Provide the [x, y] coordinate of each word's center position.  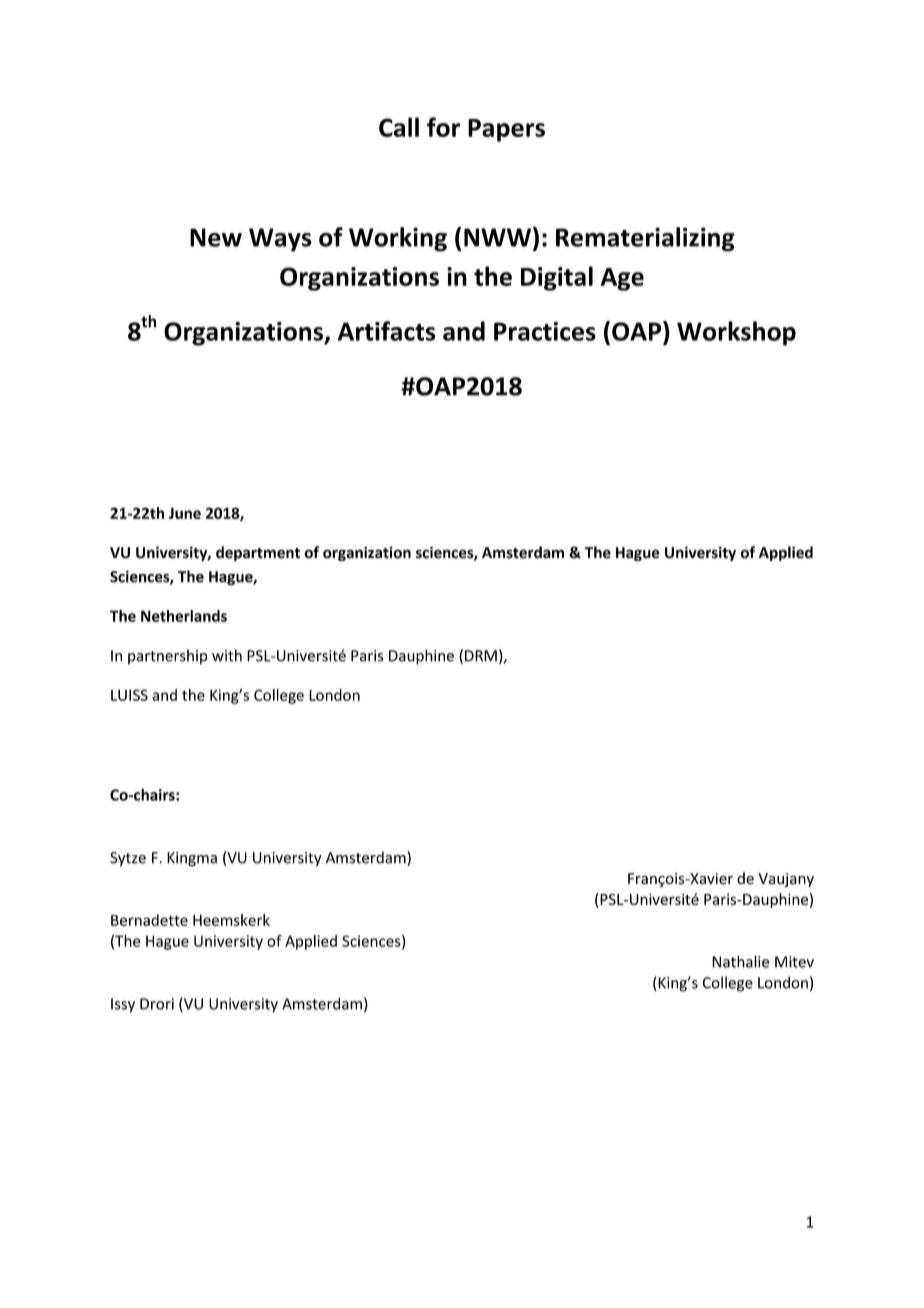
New [216, 237]
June [185, 513]
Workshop [736, 333]
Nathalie [740, 961]
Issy [123, 1005]
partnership [168, 657]
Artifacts [387, 331]
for [443, 127]
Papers [506, 130]
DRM [481, 656]
